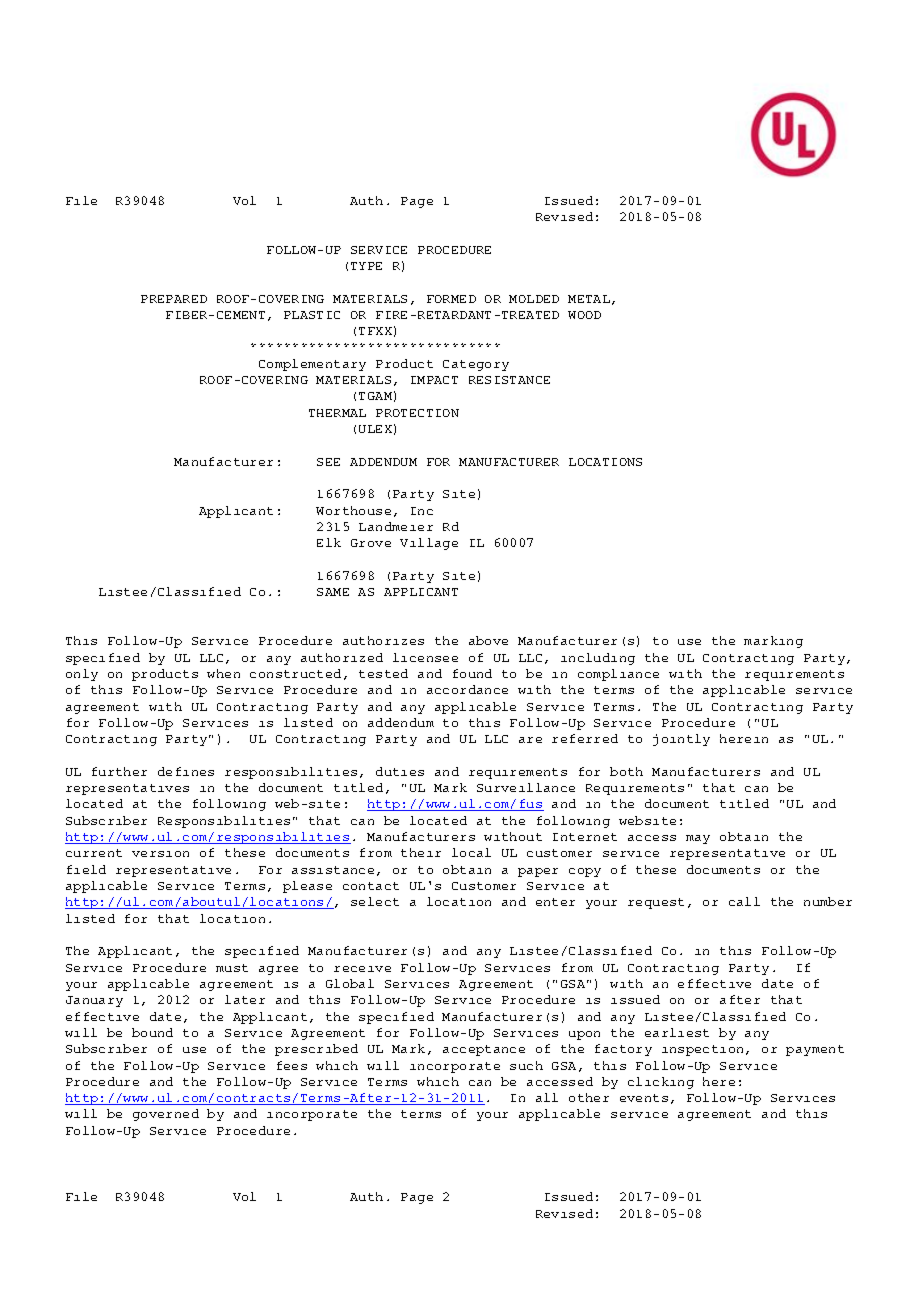  Describe the element at coordinates (467, 689) in the document. I see `accordance` at that location.
